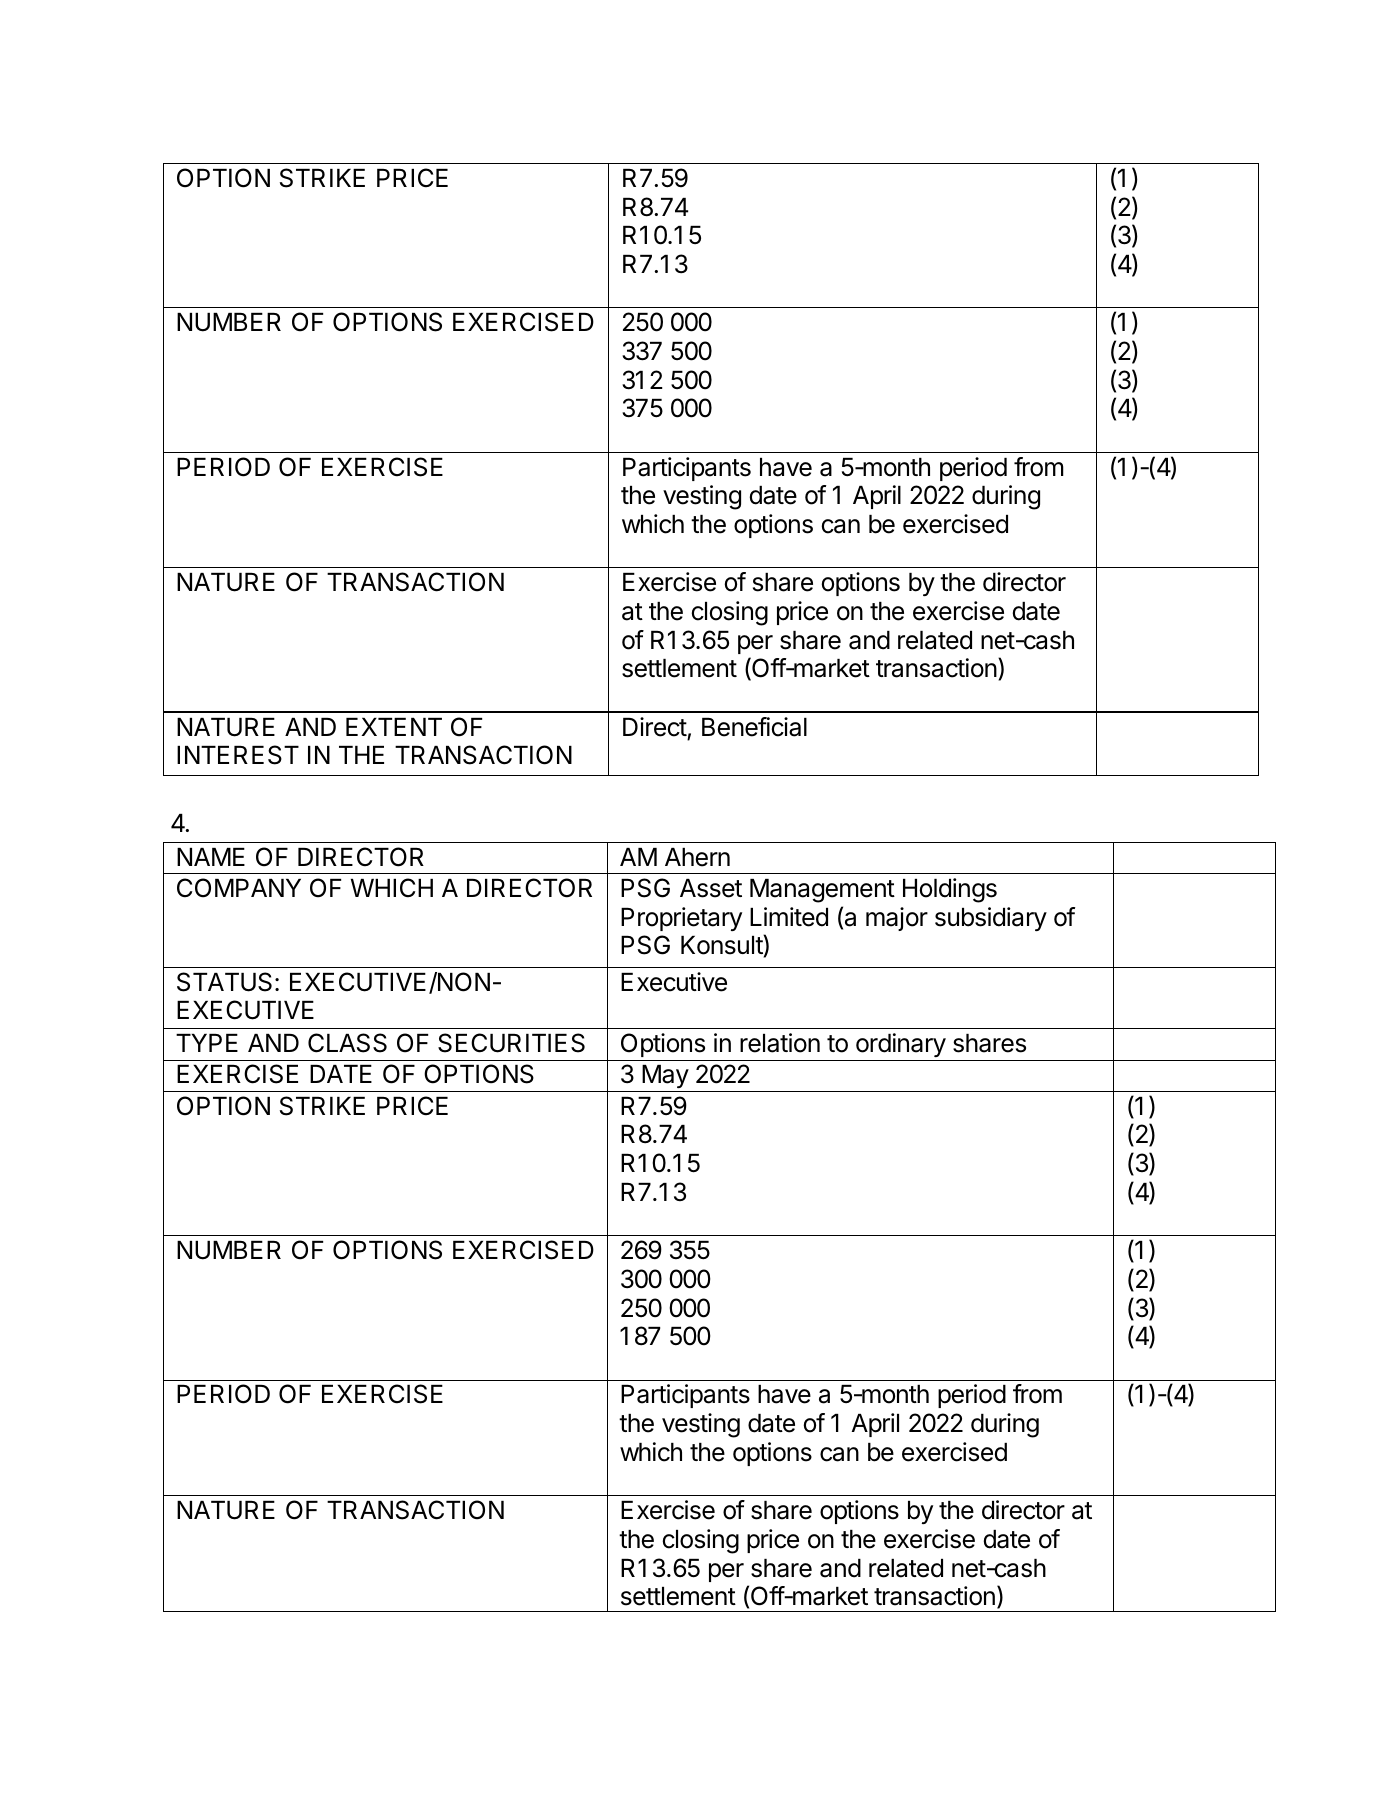  What do you see at coordinates (511, 1043) in the document?
I see `SECURITIES` at bounding box center [511, 1043].
